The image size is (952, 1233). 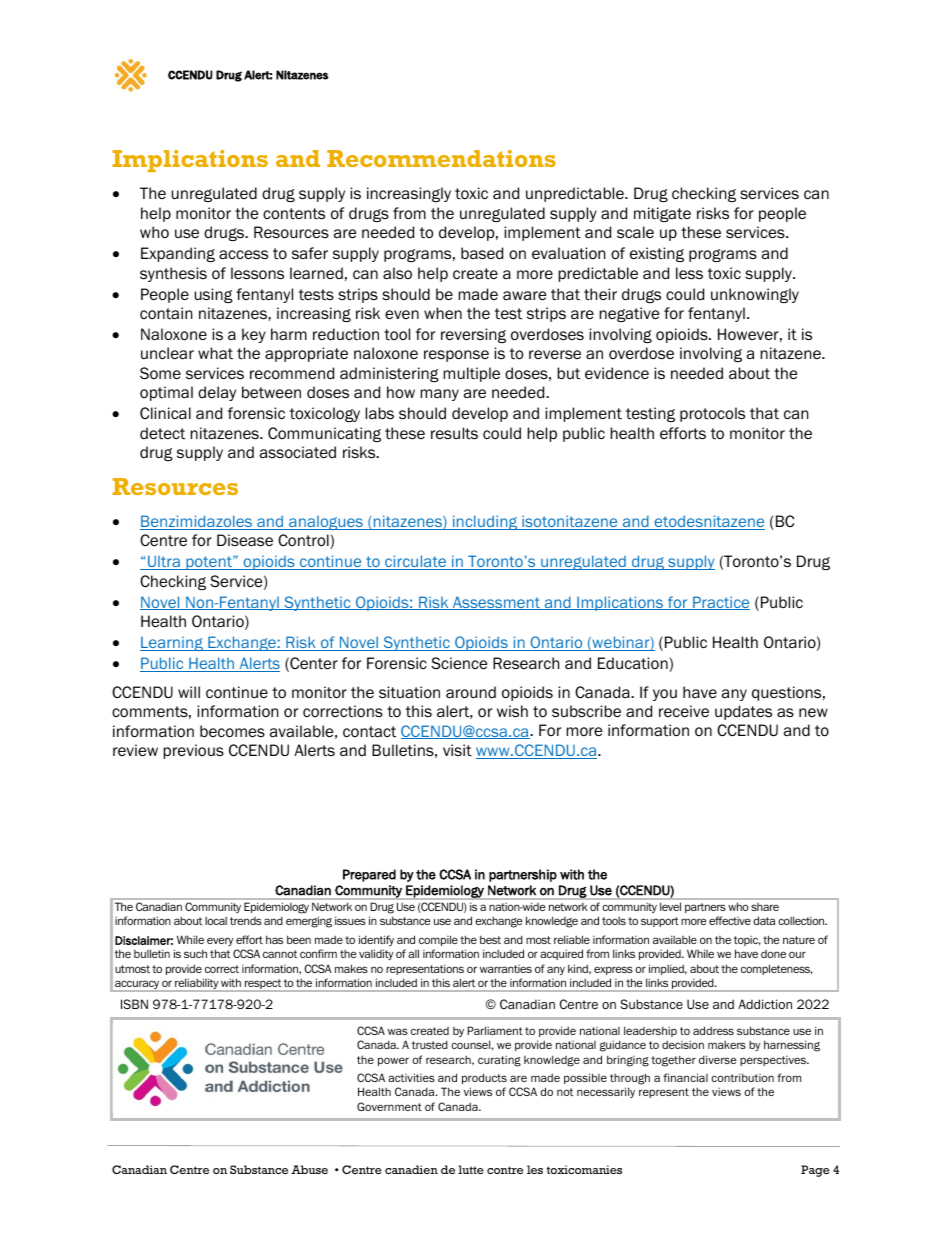 I want to click on lutte, so click(x=471, y=1169).
